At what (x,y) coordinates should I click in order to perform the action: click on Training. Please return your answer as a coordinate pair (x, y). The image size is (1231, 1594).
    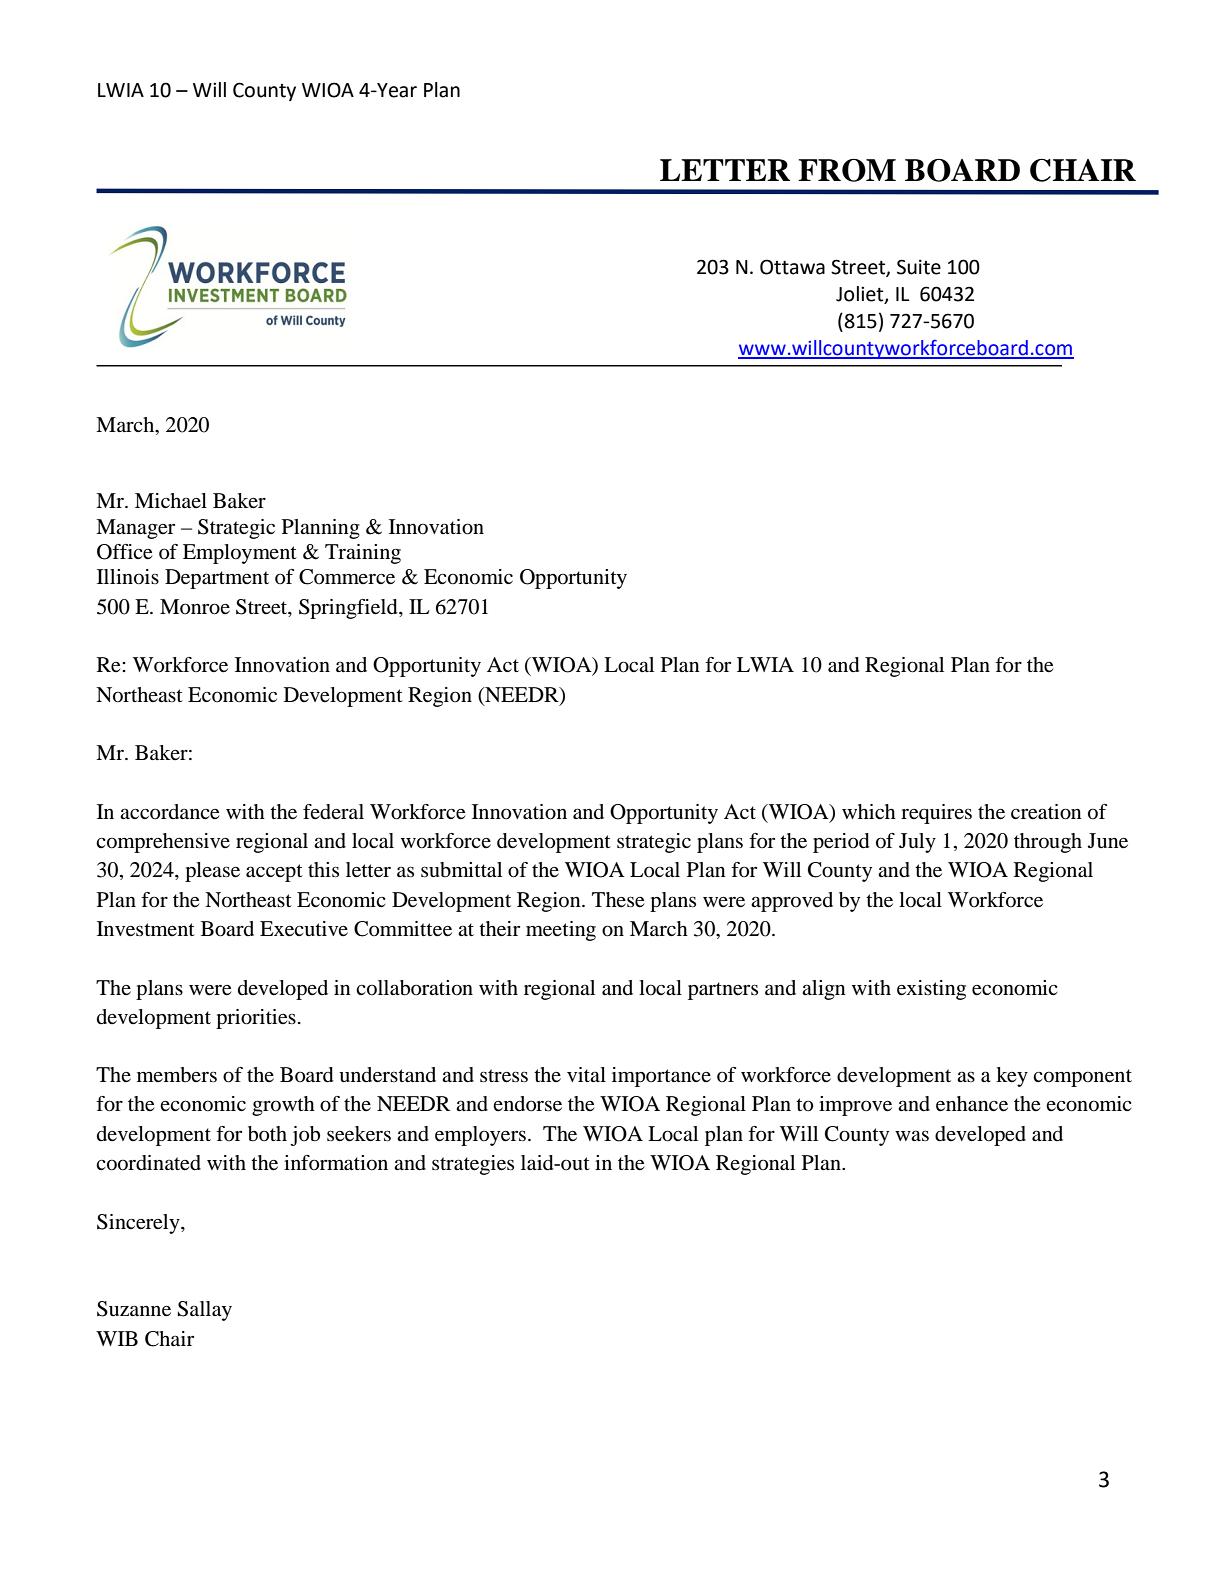
    Looking at the image, I should click on (363, 554).
